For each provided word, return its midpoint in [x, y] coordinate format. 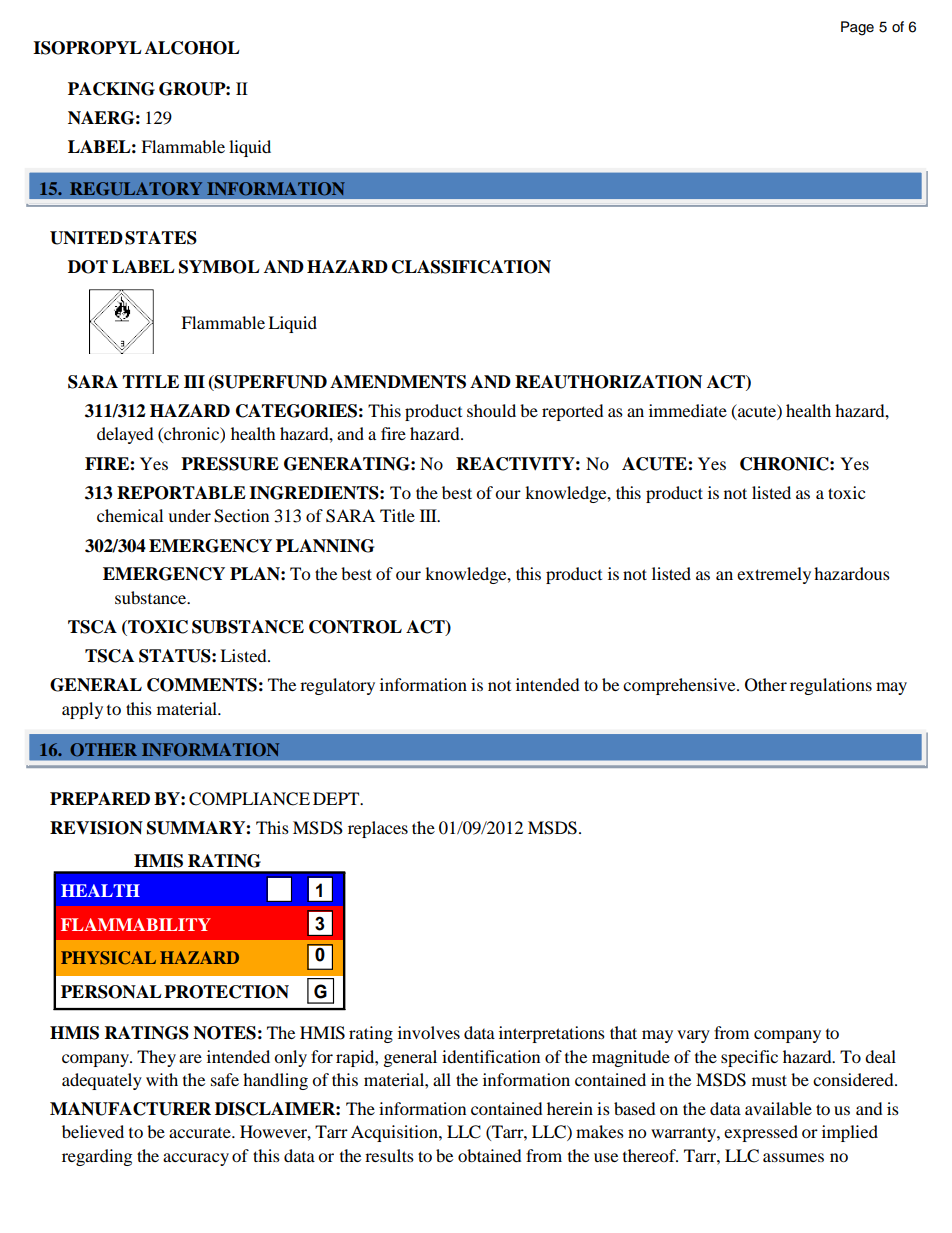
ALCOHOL [192, 48]
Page [857, 28]
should [491, 410]
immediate [688, 410]
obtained [490, 1155]
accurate [201, 1133]
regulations [831, 686]
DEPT [337, 798]
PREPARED [100, 798]
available [778, 1108]
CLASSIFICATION [471, 267]
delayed [125, 435]
